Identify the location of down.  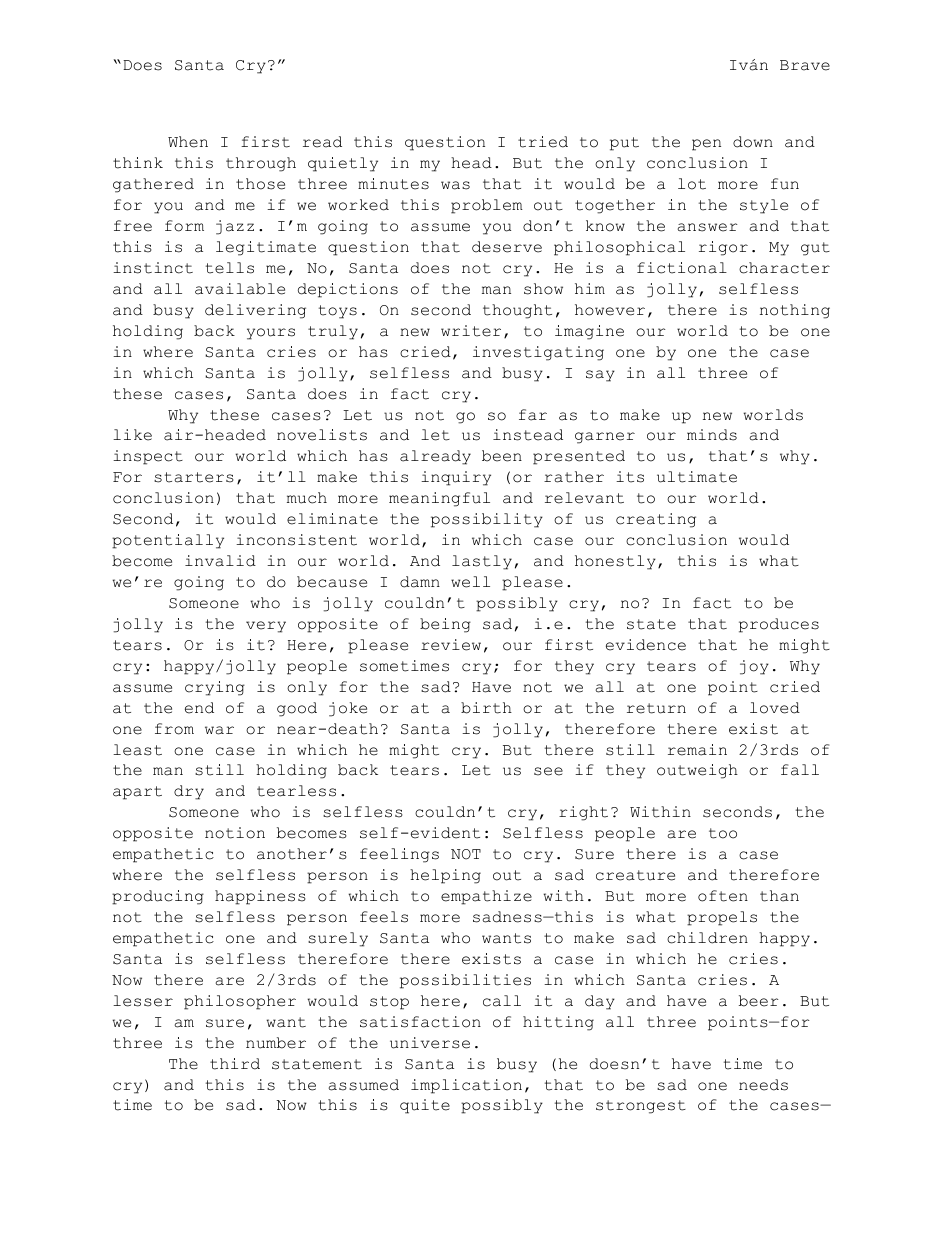
(753, 142).
